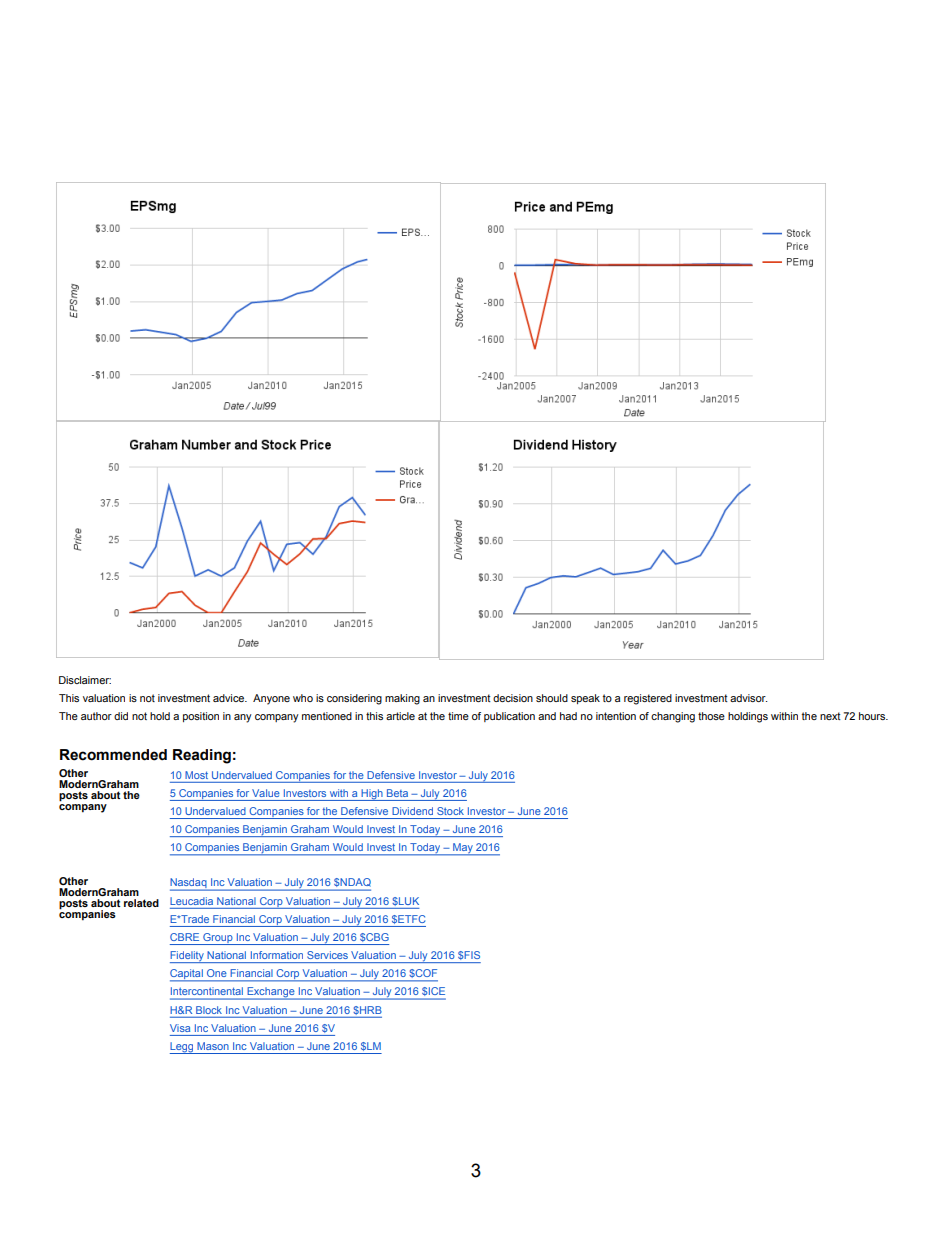  Describe the element at coordinates (748, 698) in the screenshot. I see `advisor` at that location.
